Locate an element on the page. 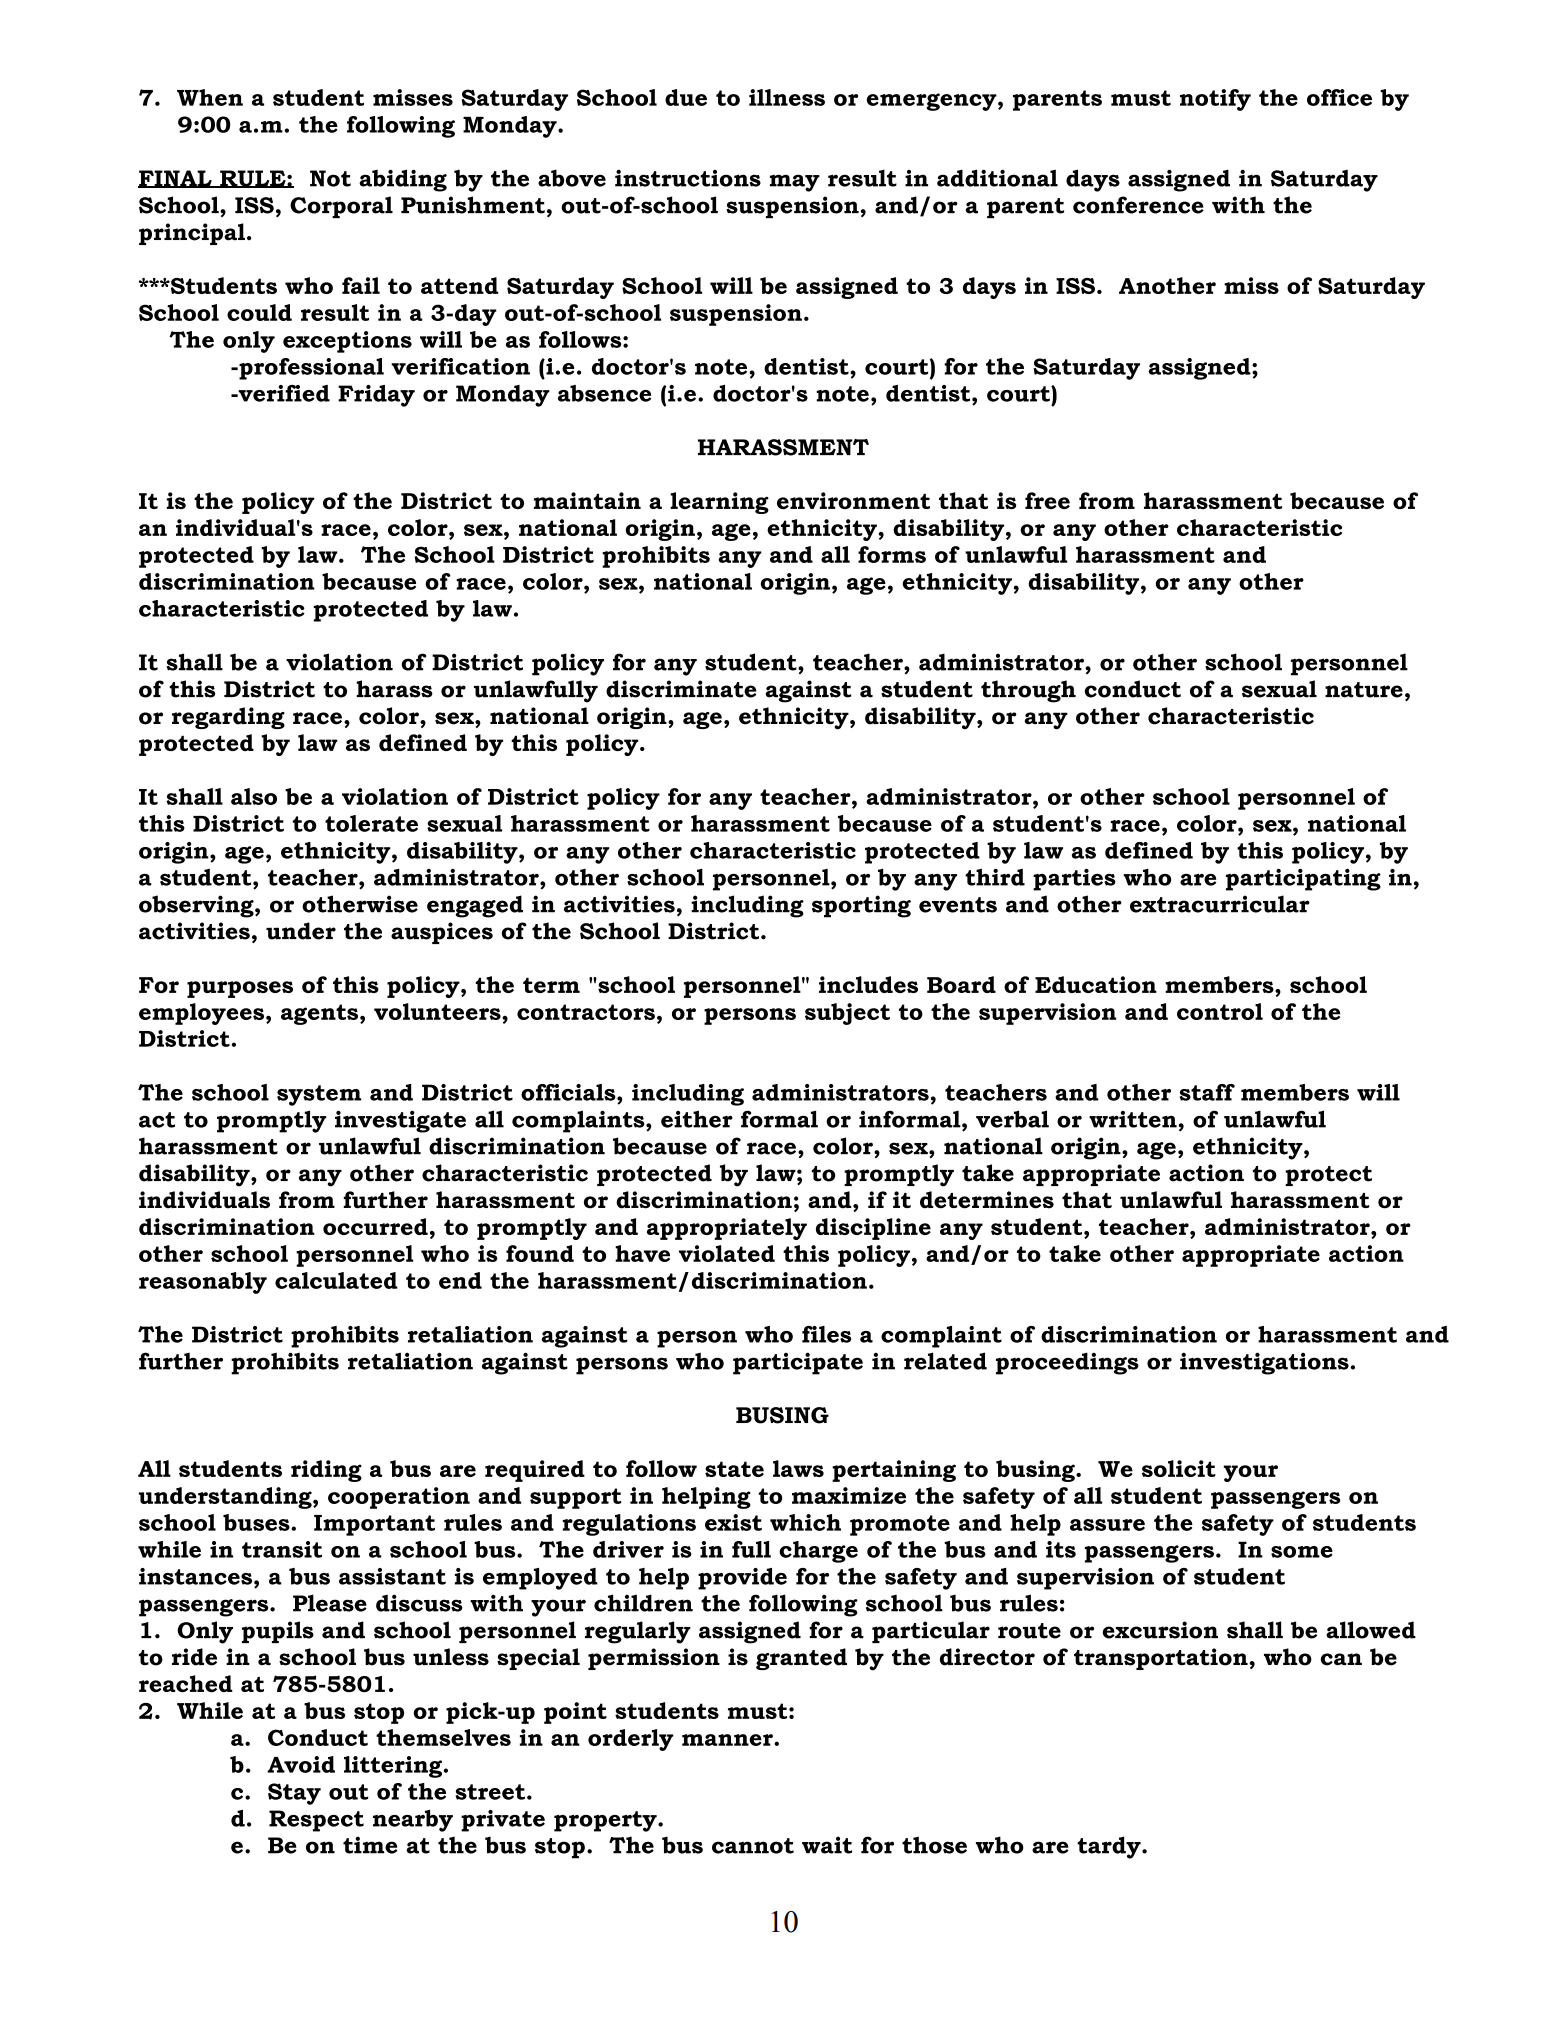 This image has height=2028, width=1567. purposes is located at coordinates (240, 989).
